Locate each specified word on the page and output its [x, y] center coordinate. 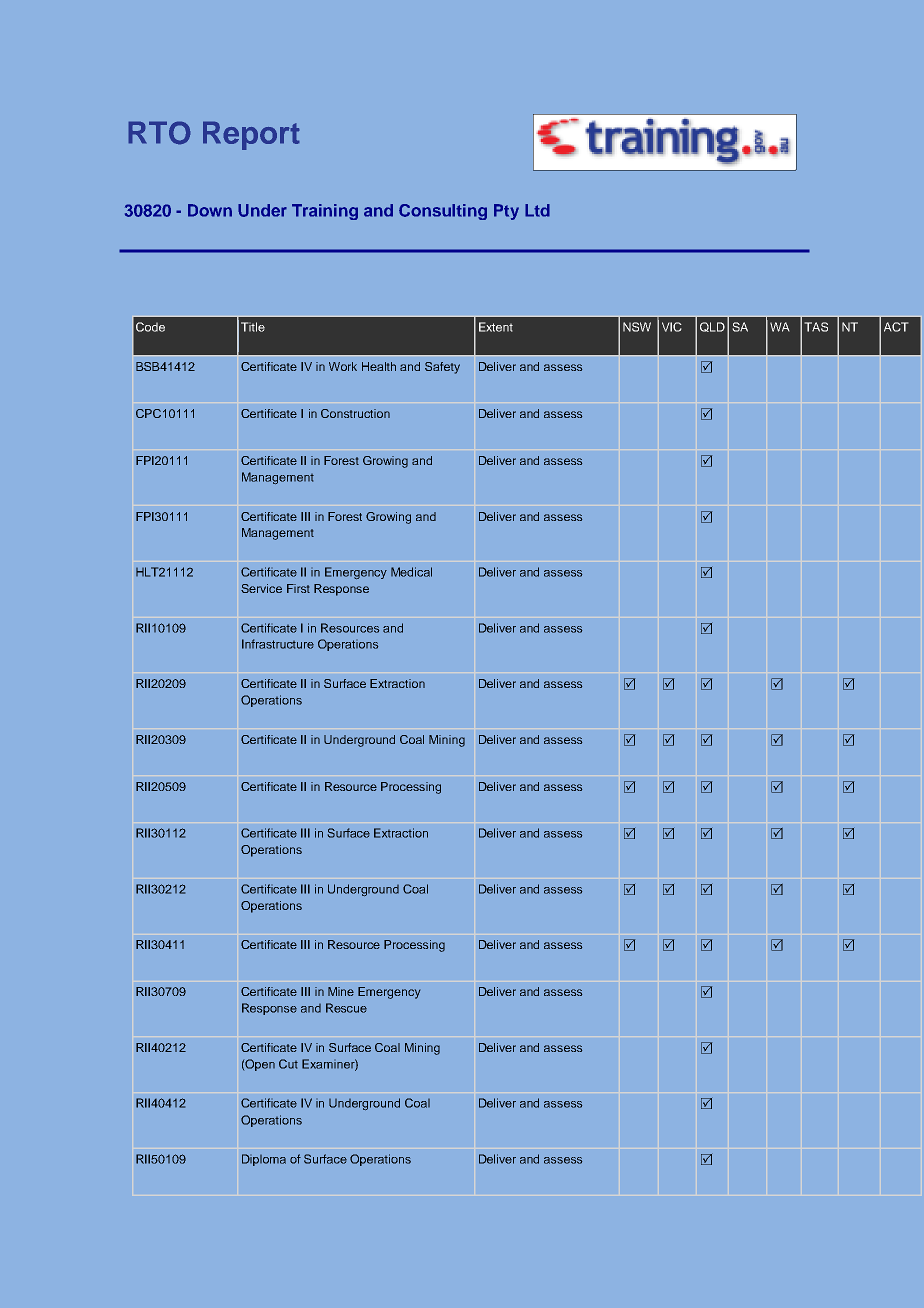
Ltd [537, 210]
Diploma [264, 1160]
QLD [712, 327]
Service [261, 588]
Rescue [346, 1008]
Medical [411, 572]
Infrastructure [278, 644]
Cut [288, 1064]
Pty [506, 212]
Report [251, 135]
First [298, 588]
